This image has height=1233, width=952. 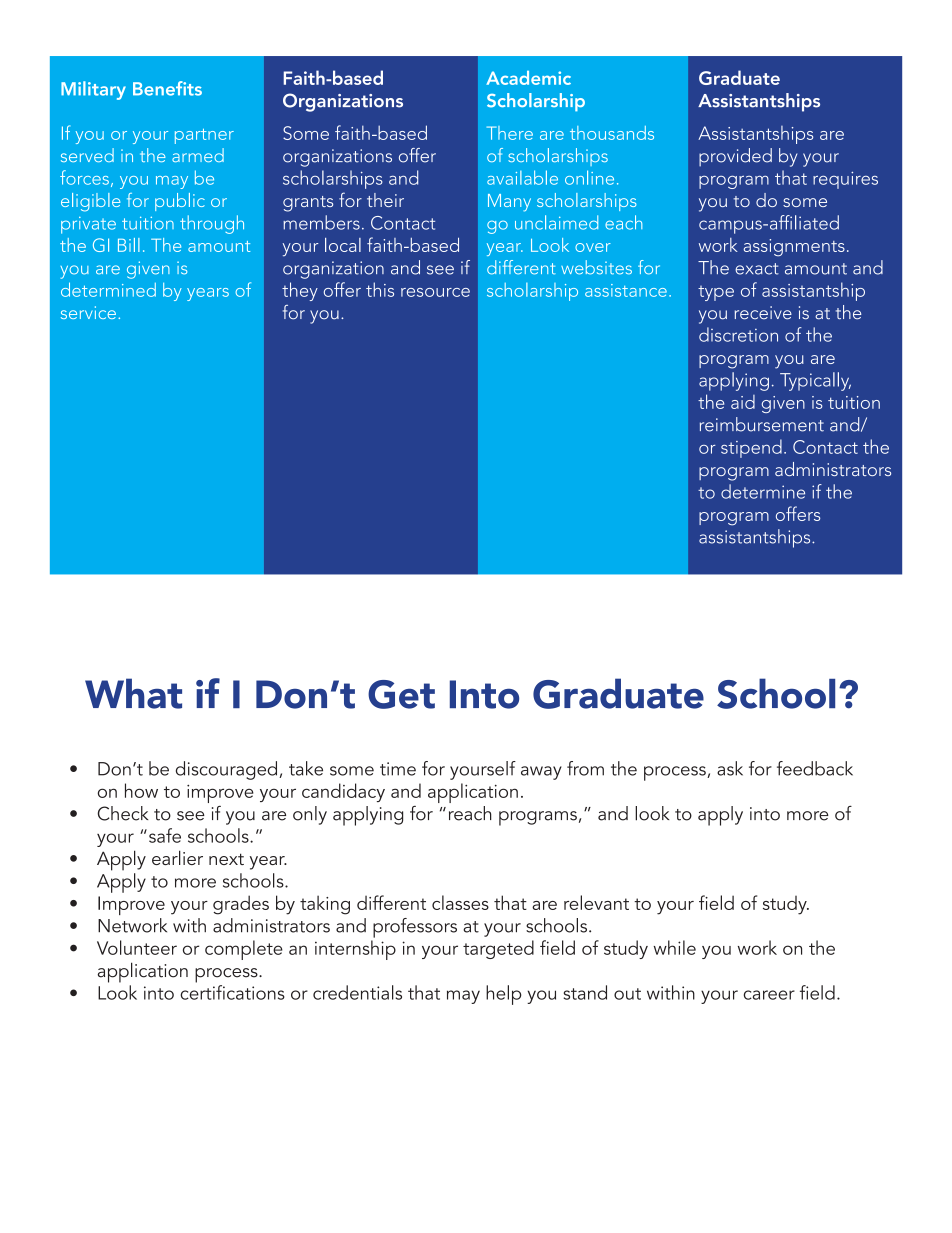 What do you see at coordinates (735, 157) in the image?
I see `provided` at bounding box center [735, 157].
